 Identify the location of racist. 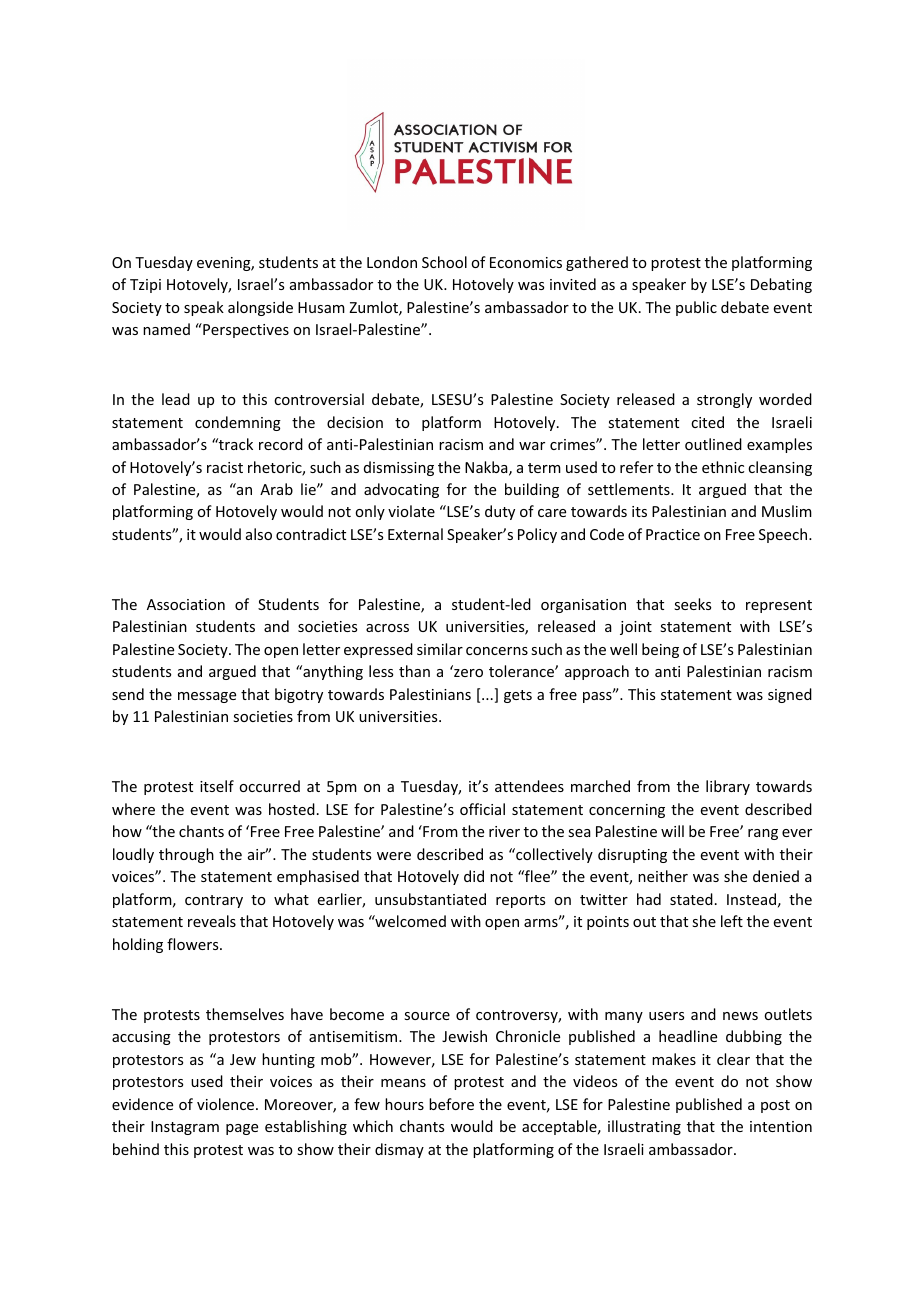
(225, 467).
